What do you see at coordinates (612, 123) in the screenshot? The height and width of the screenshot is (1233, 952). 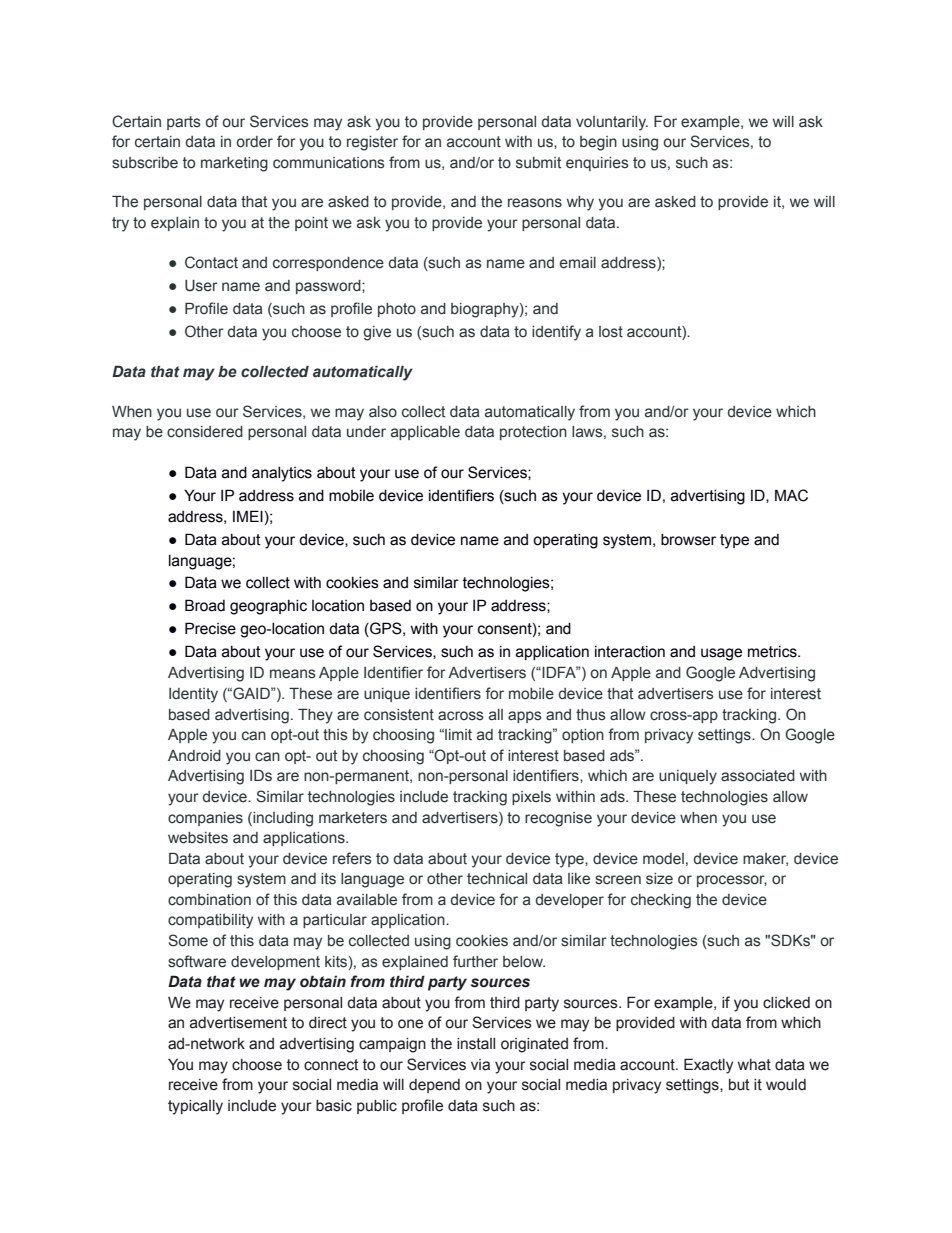 I see `voluntarily` at bounding box center [612, 123].
